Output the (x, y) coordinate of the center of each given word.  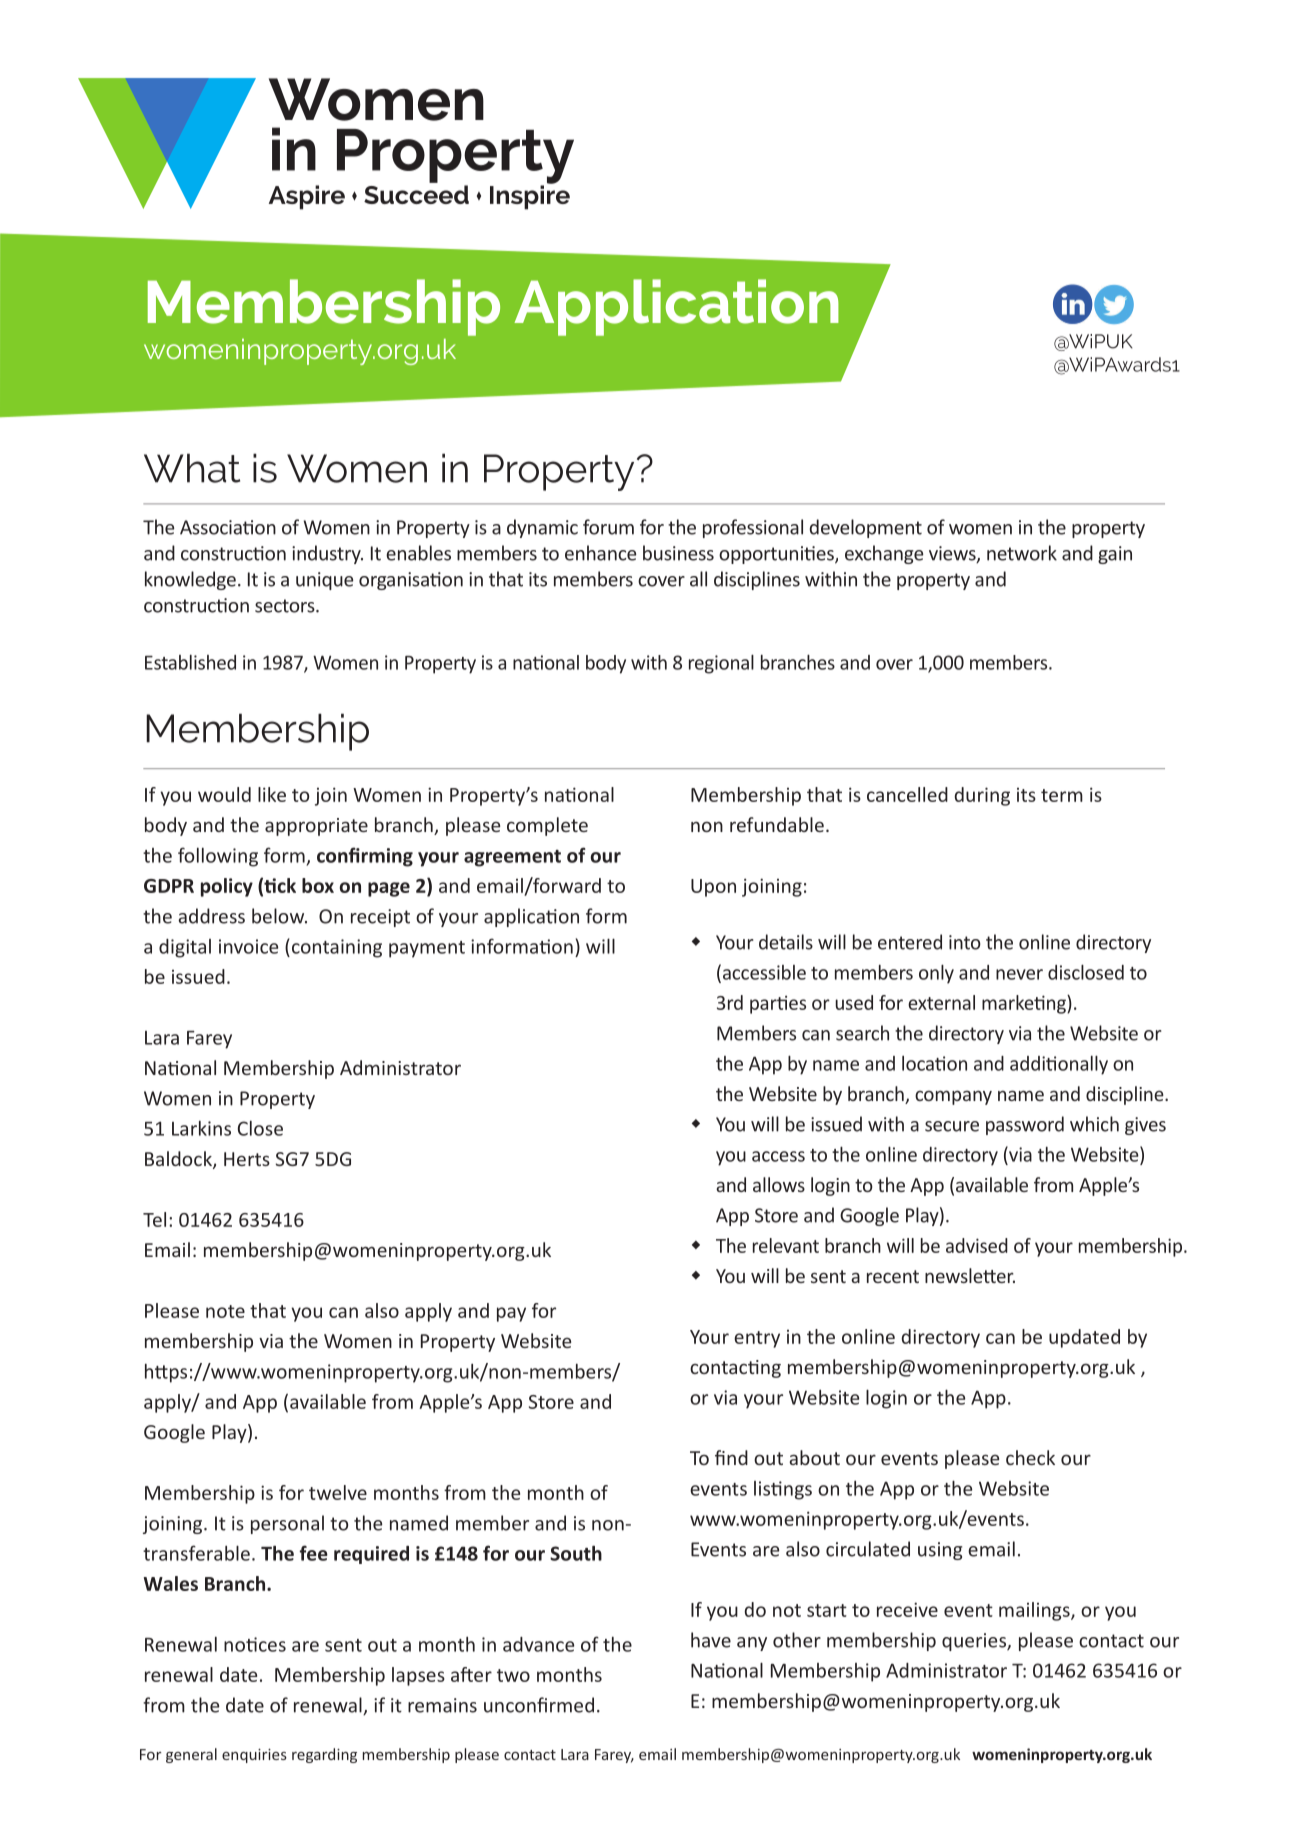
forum (608, 527)
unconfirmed (539, 1705)
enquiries (254, 1756)
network (1022, 553)
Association (228, 527)
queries (975, 1642)
